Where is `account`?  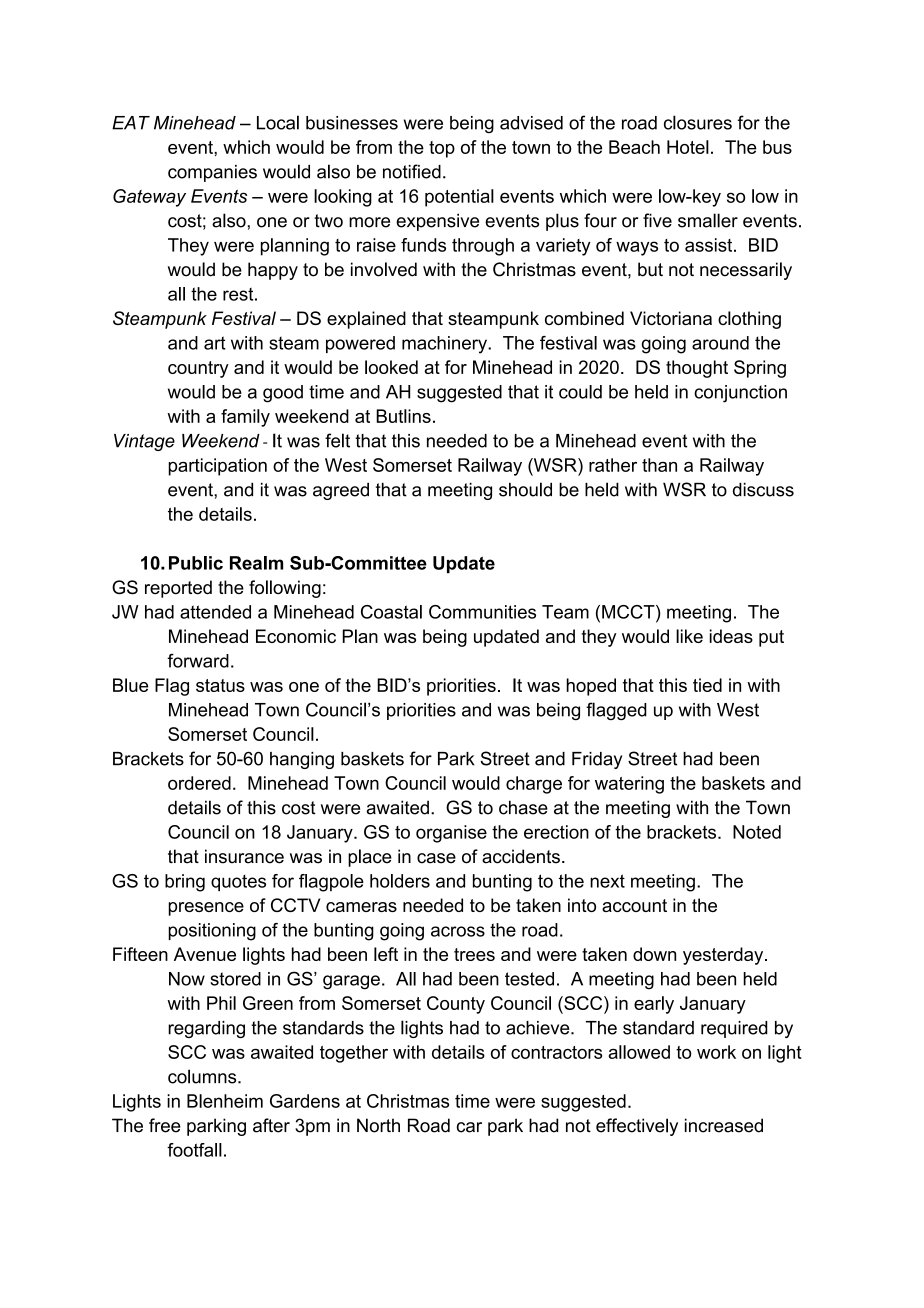
account is located at coordinates (634, 905).
